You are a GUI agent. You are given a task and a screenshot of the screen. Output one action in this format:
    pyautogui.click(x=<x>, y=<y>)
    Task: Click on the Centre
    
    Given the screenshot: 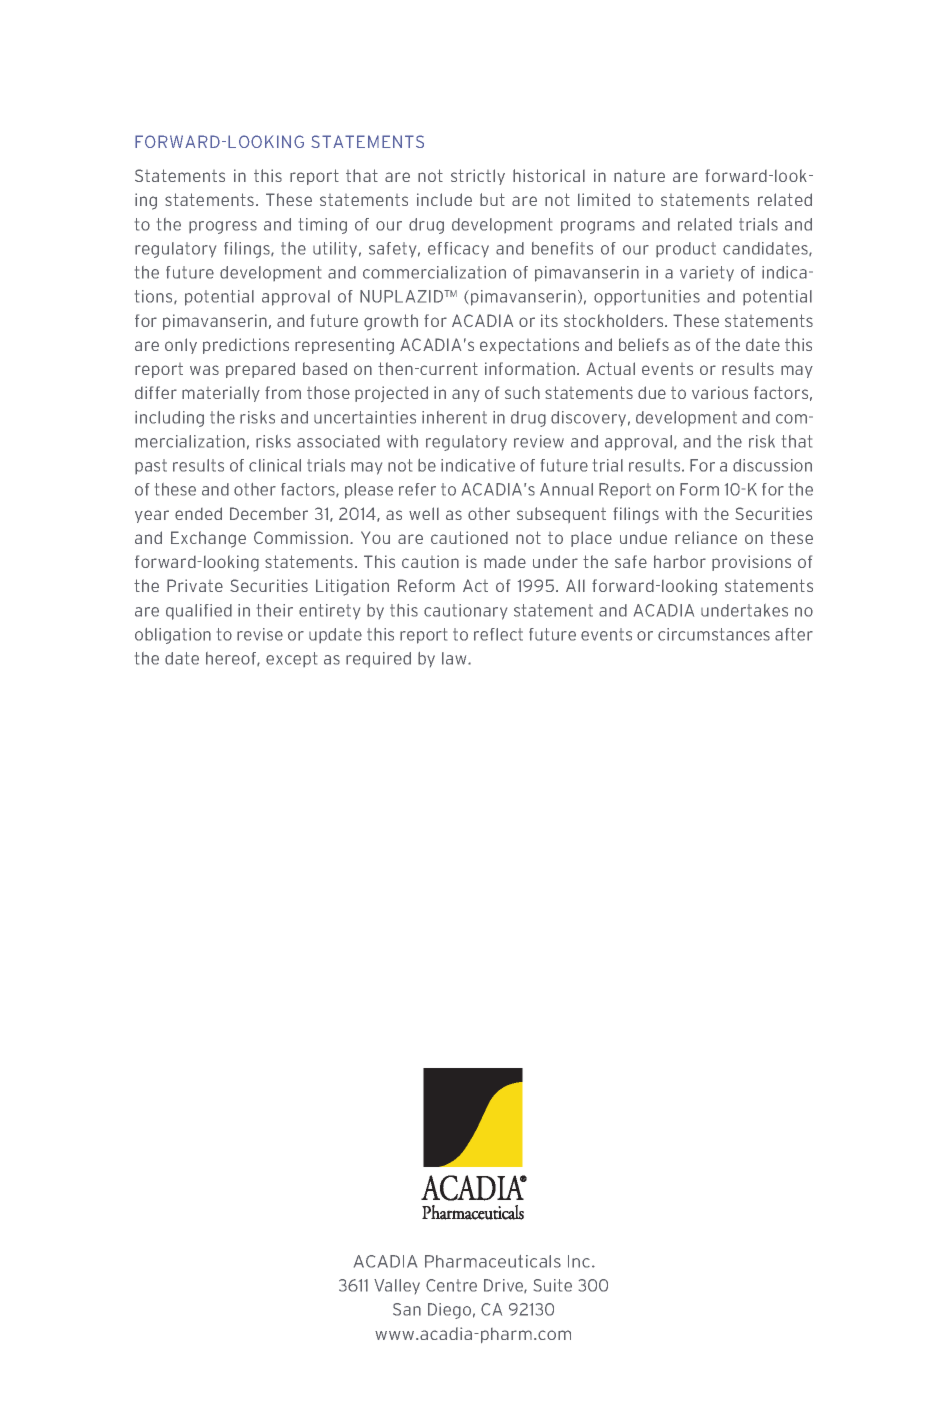 What is the action you would take?
    pyautogui.click(x=451, y=1285)
